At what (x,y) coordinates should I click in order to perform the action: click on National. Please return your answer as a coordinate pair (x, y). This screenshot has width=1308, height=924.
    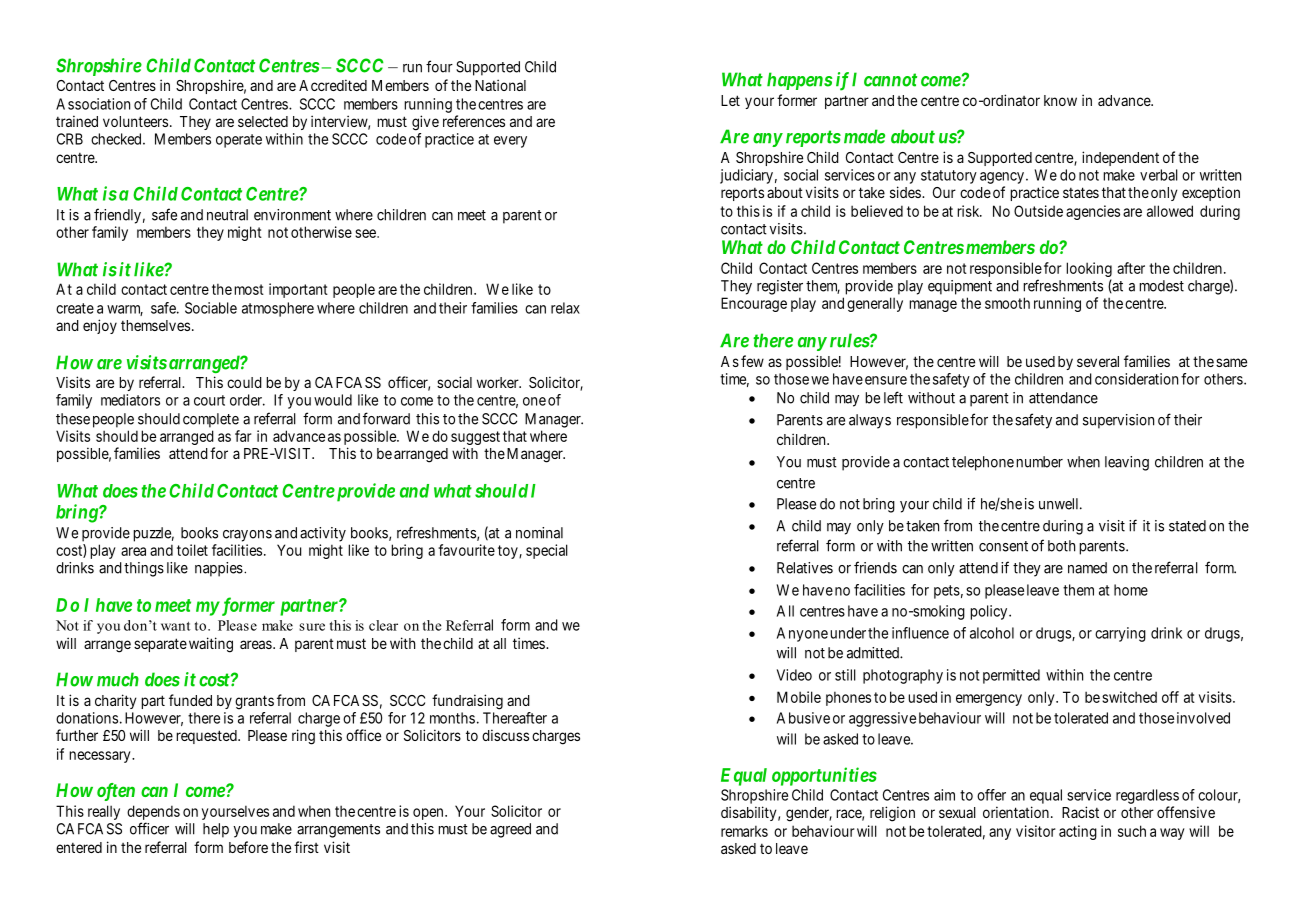
    Looking at the image, I should click on (500, 85).
